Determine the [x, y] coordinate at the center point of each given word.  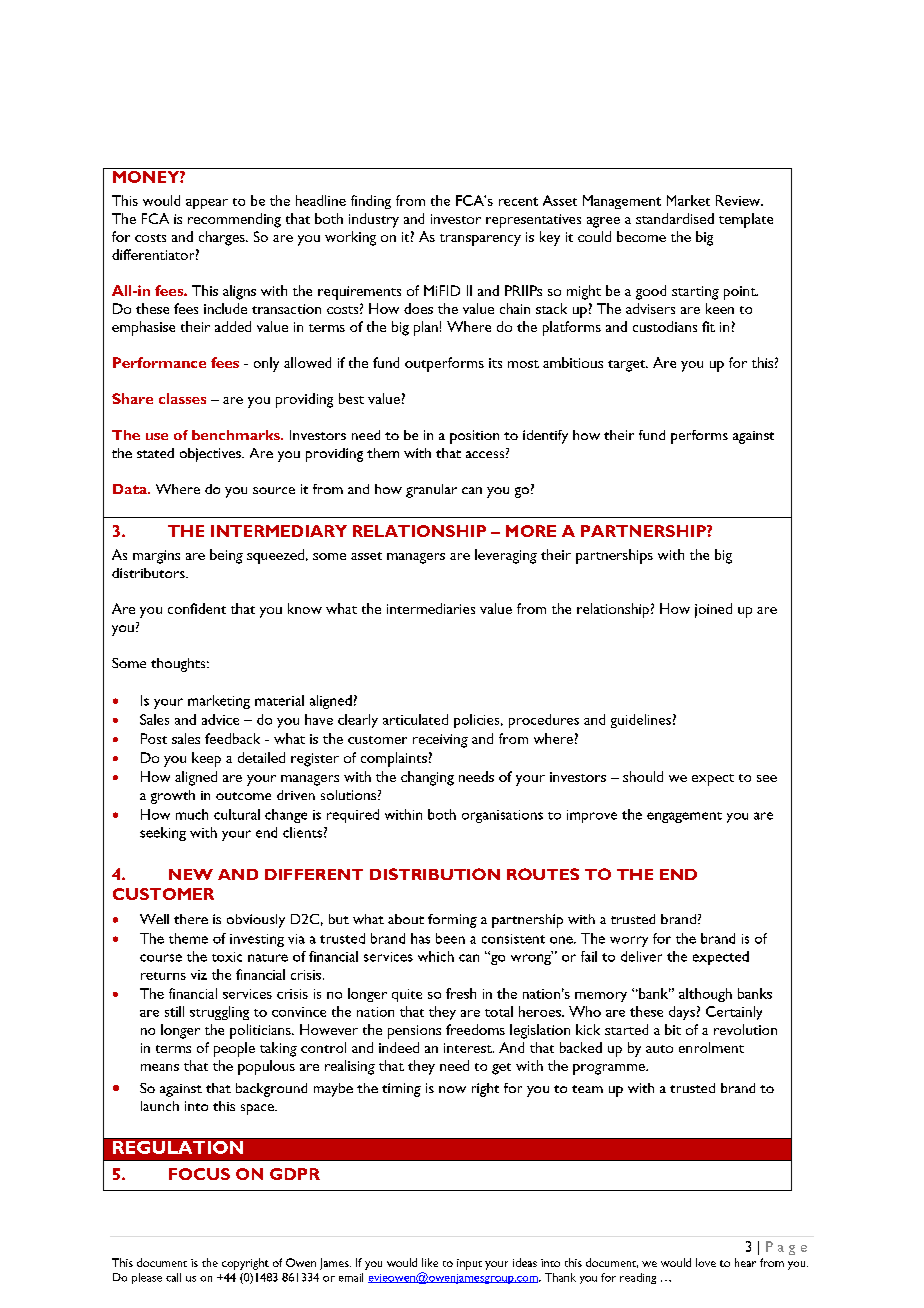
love [706, 1262]
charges [223, 238]
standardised [675, 218]
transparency [480, 240]
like [430, 1262]
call [173, 1277]
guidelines [641, 721]
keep [206, 759]
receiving [440, 741]
